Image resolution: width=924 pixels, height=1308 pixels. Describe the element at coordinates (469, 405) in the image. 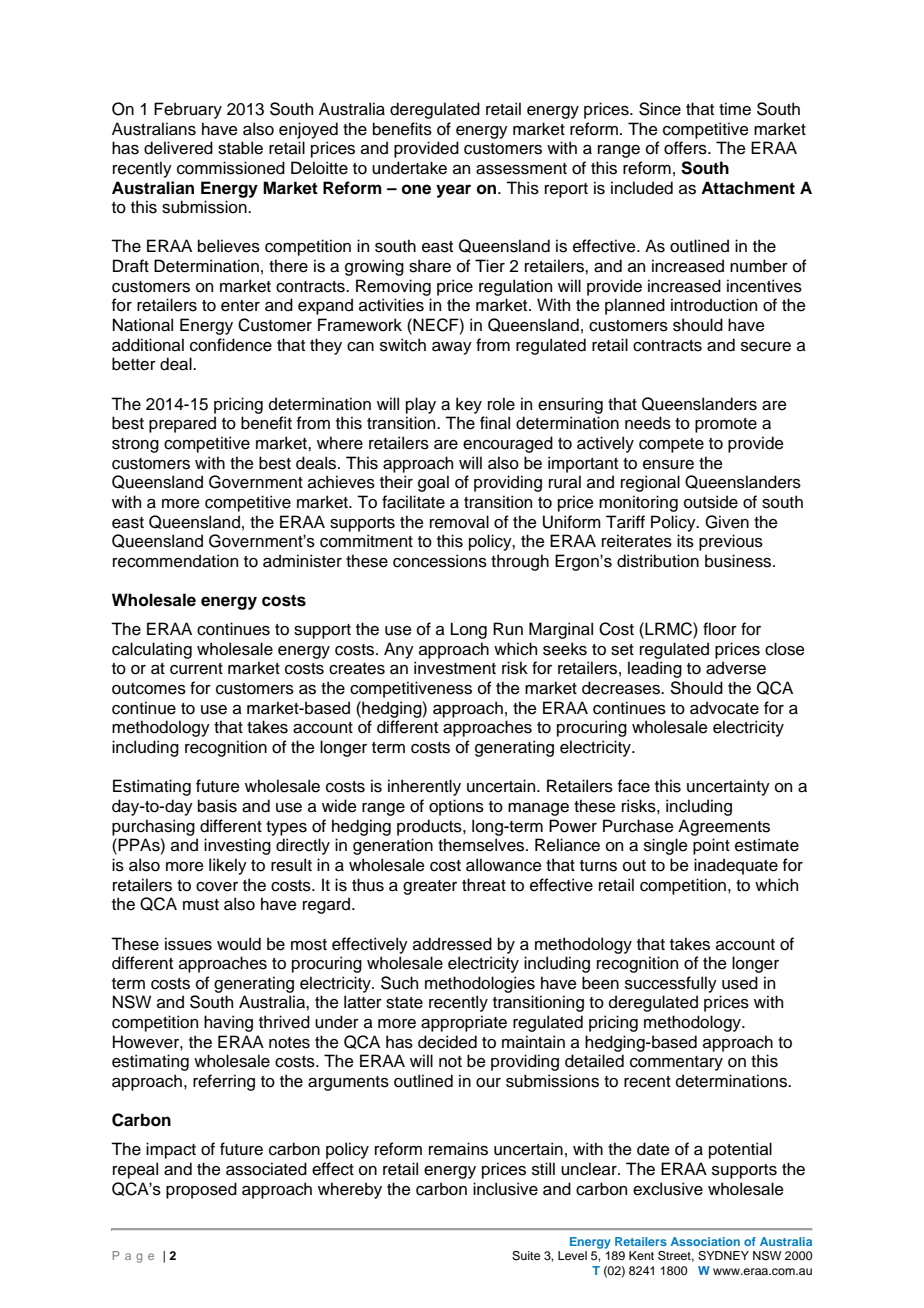

I see `key` at that location.
